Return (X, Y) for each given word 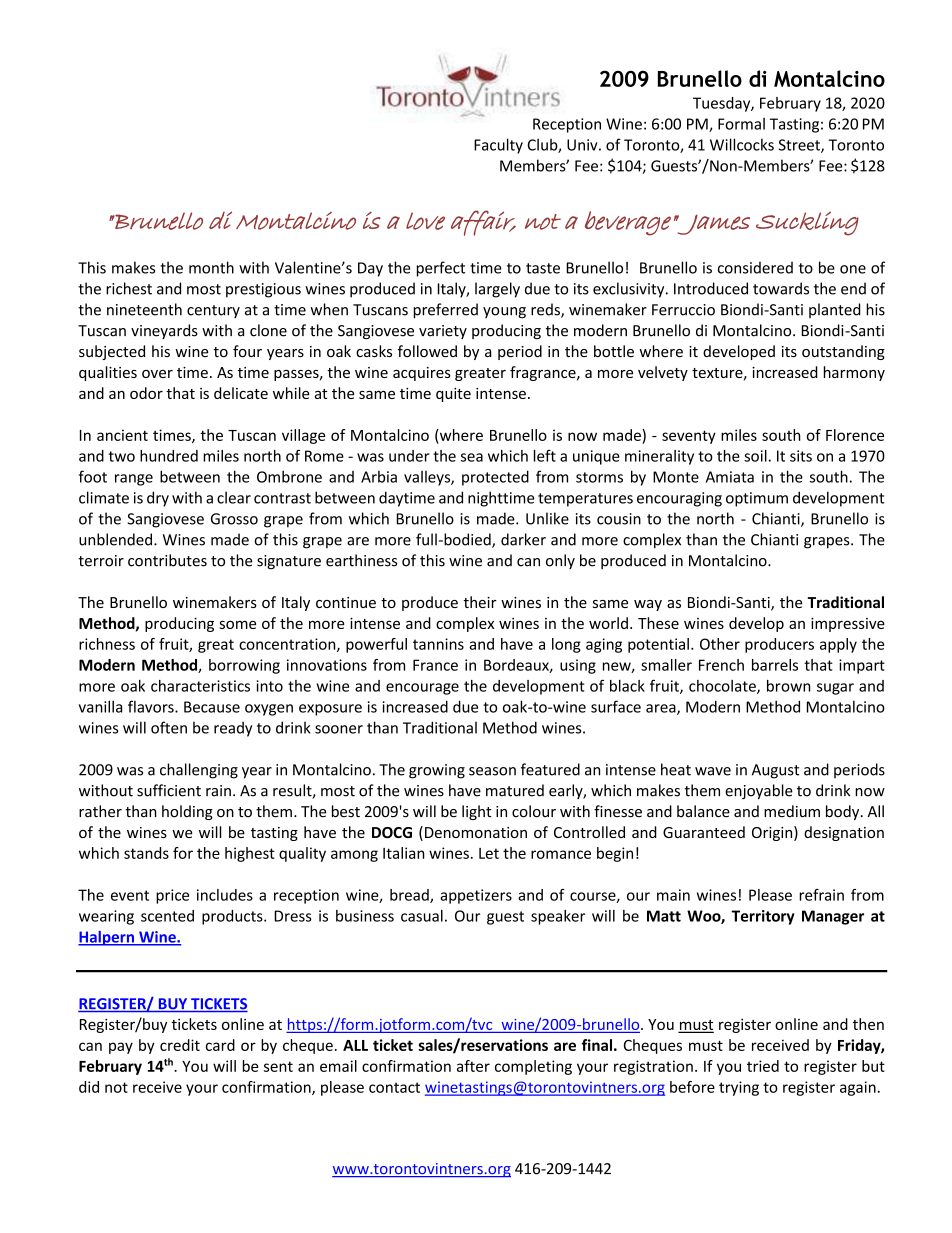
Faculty (498, 146)
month (211, 267)
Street (800, 146)
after (473, 1066)
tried (763, 1066)
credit (180, 1045)
